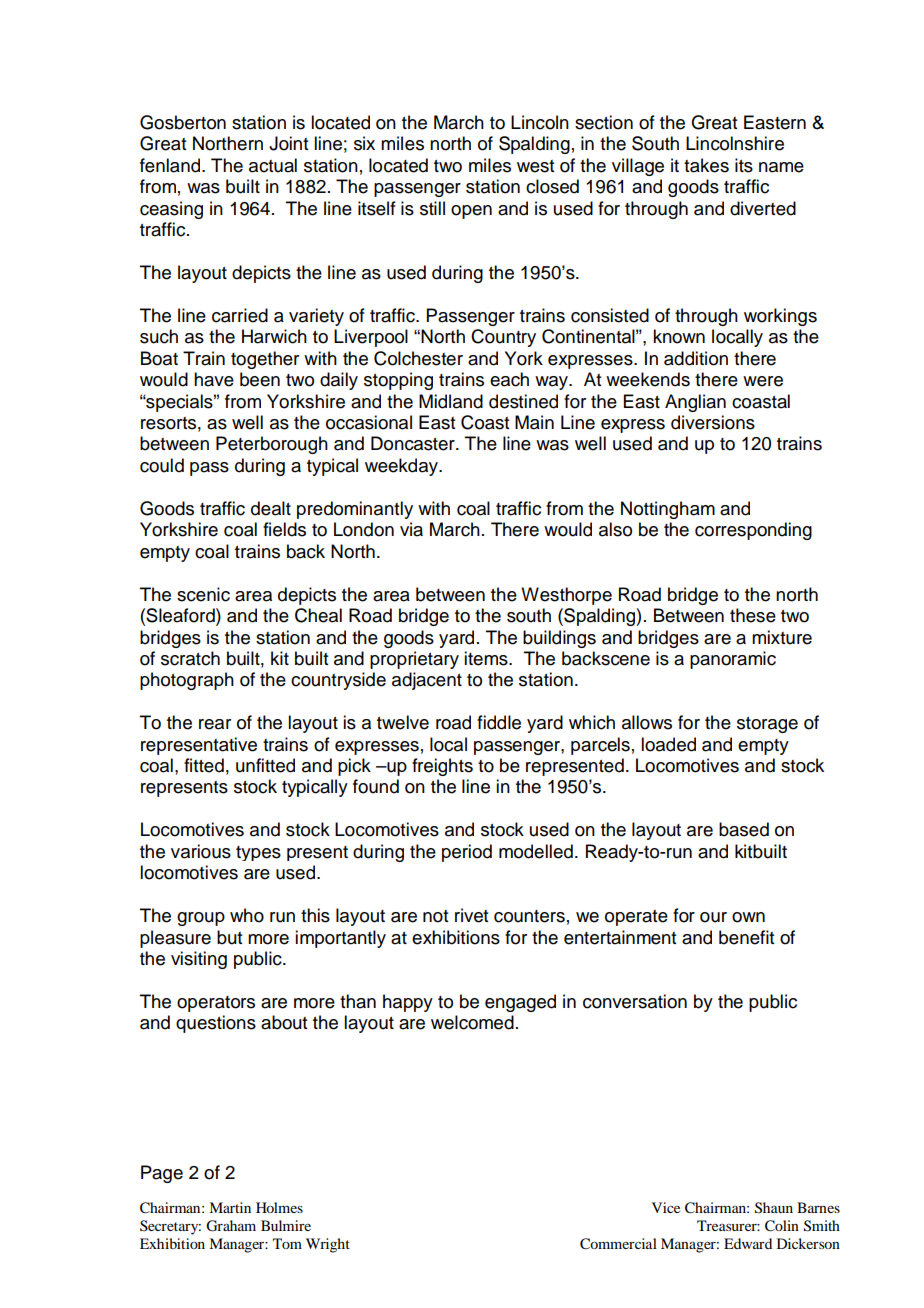 This screenshot has width=924, height=1308. What do you see at coordinates (744, 829) in the screenshot?
I see `based` at bounding box center [744, 829].
